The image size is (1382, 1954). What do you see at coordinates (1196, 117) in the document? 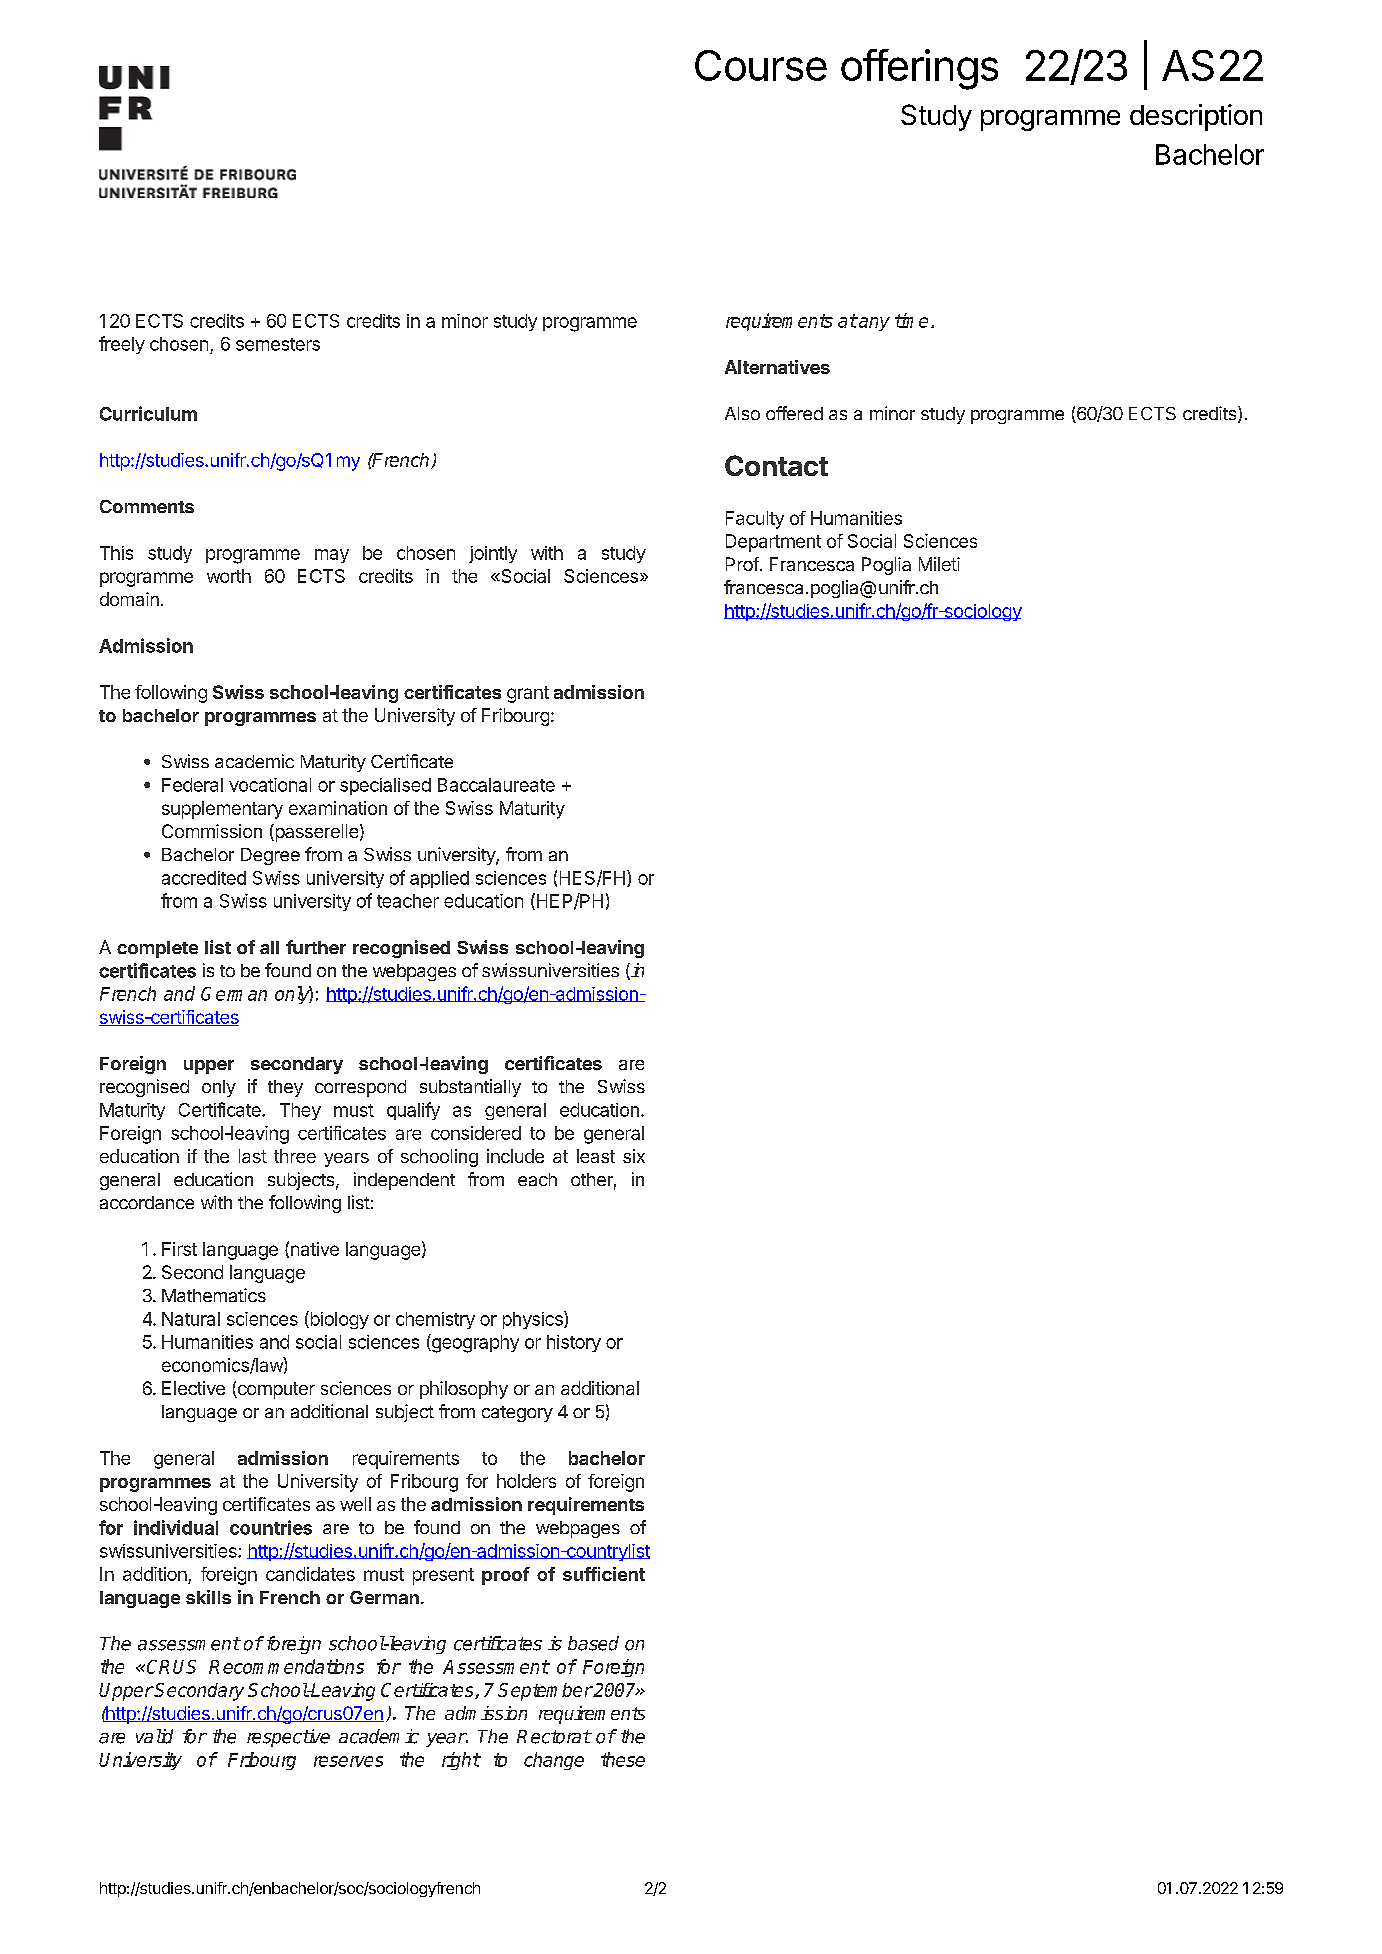
I see `description` at bounding box center [1196, 117].
